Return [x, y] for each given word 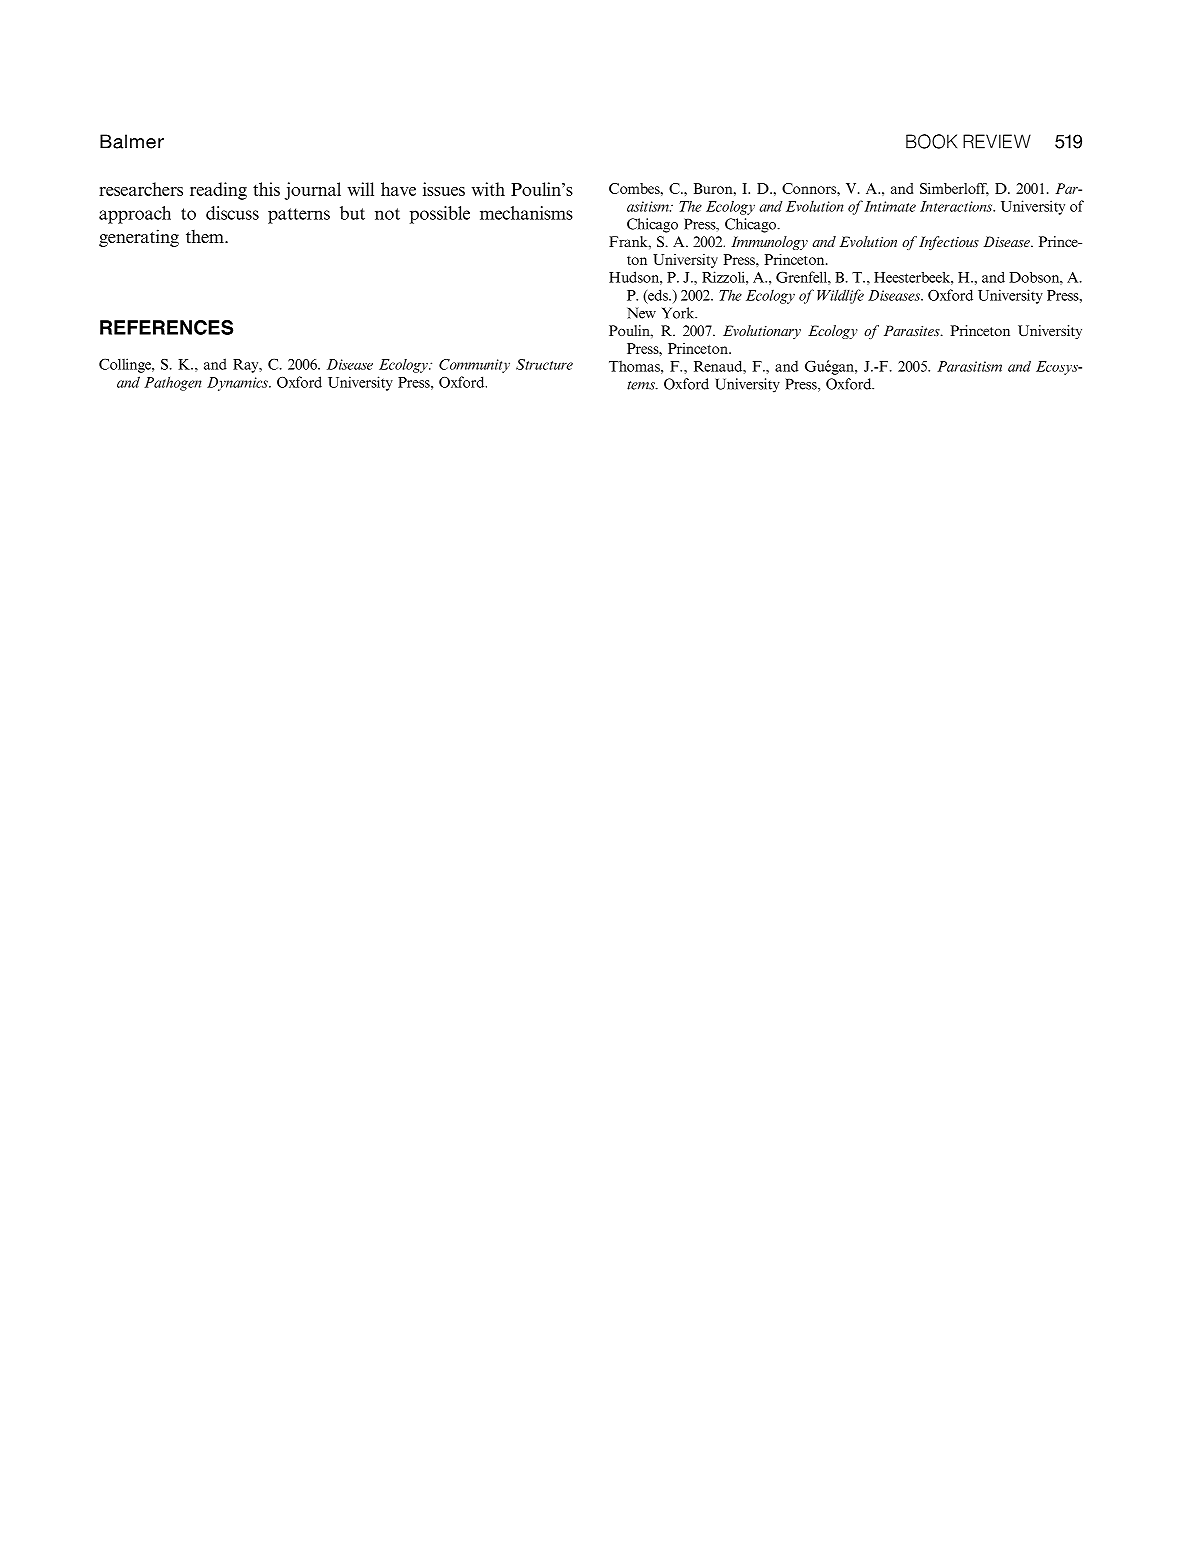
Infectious [949, 243]
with [488, 189]
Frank [629, 241]
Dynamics [238, 384]
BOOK [931, 141]
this [266, 189]
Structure [544, 364]
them [206, 236]
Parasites [913, 330]
